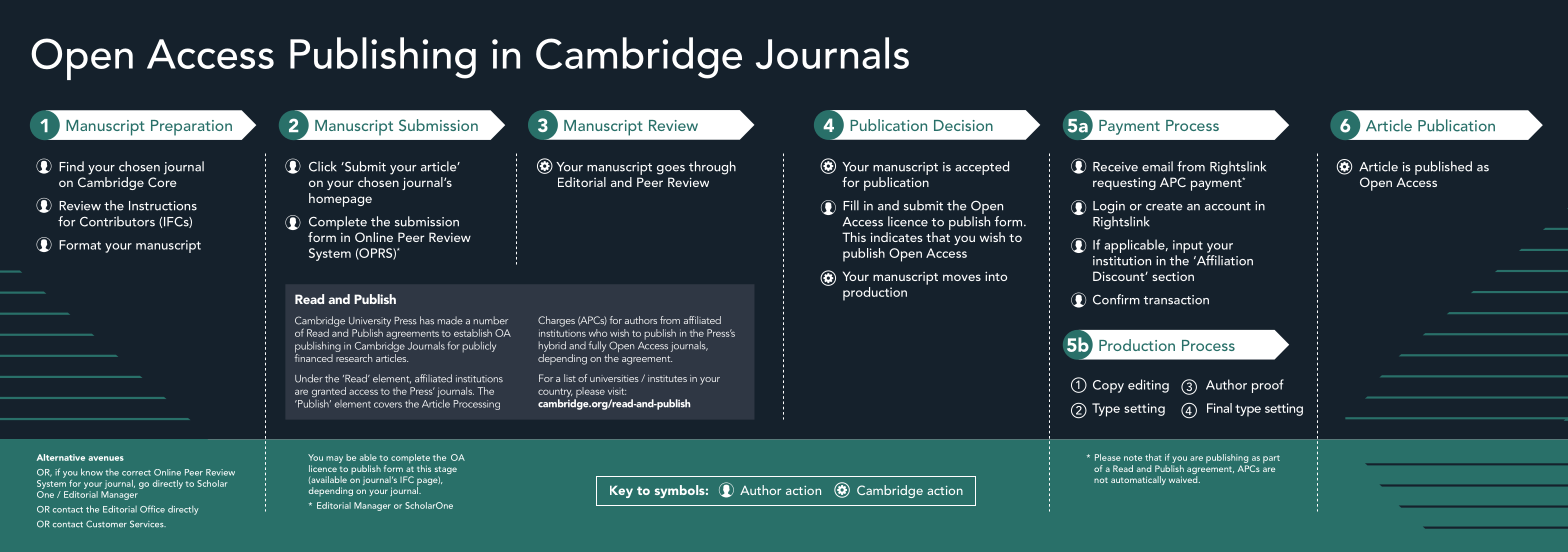 The height and width of the page is (552, 1568). Describe the element at coordinates (598, 333) in the page. I see `who` at that location.
